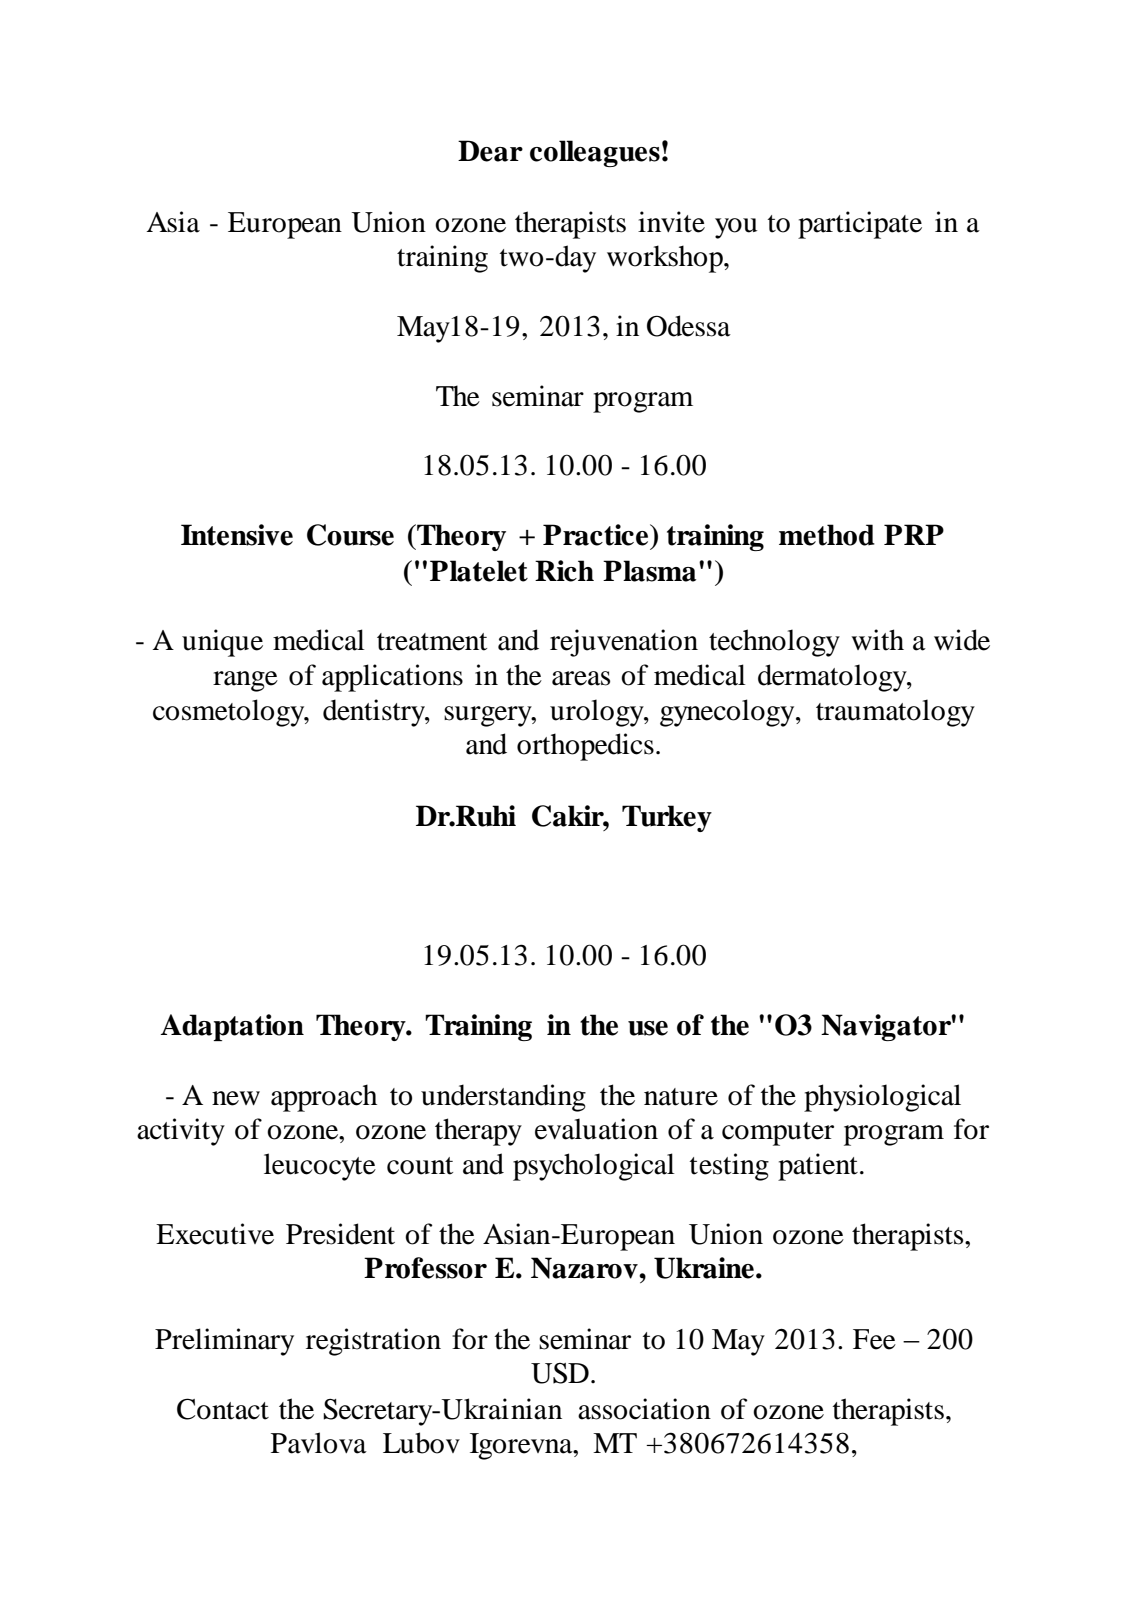 This image has width=1129, height=1597. Describe the element at coordinates (860, 225) in the image. I see `participate` at that location.
